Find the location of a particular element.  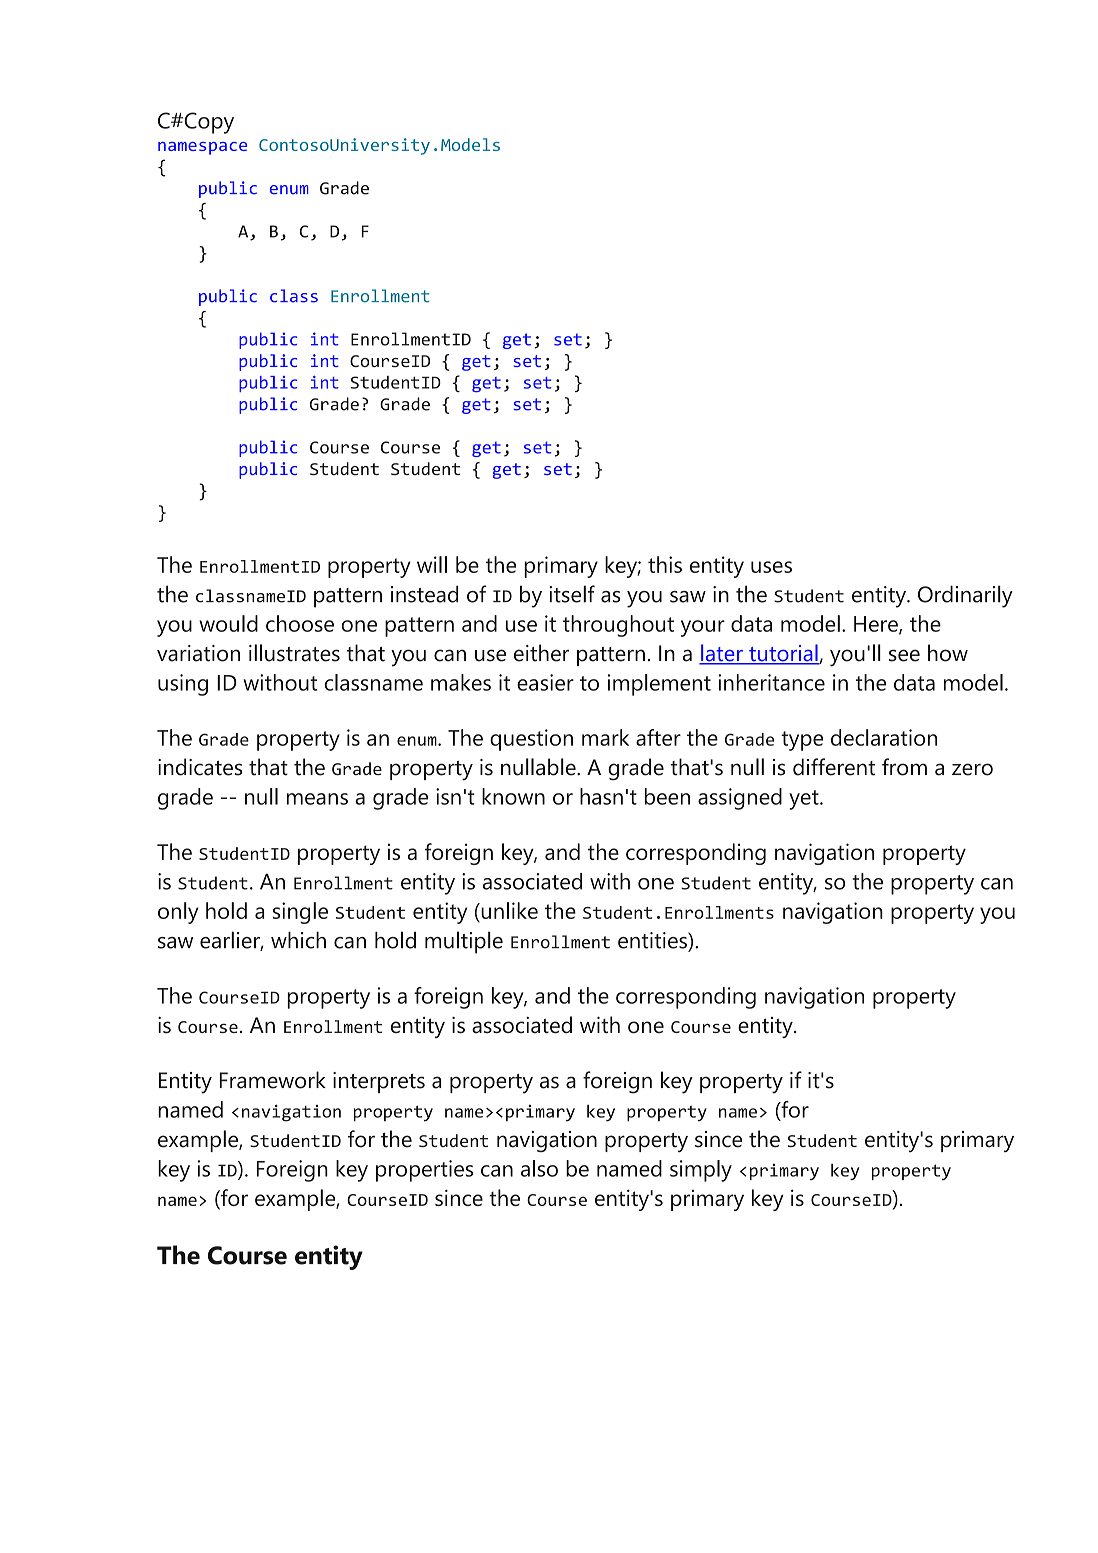

unlike is located at coordinates (508, 910).
